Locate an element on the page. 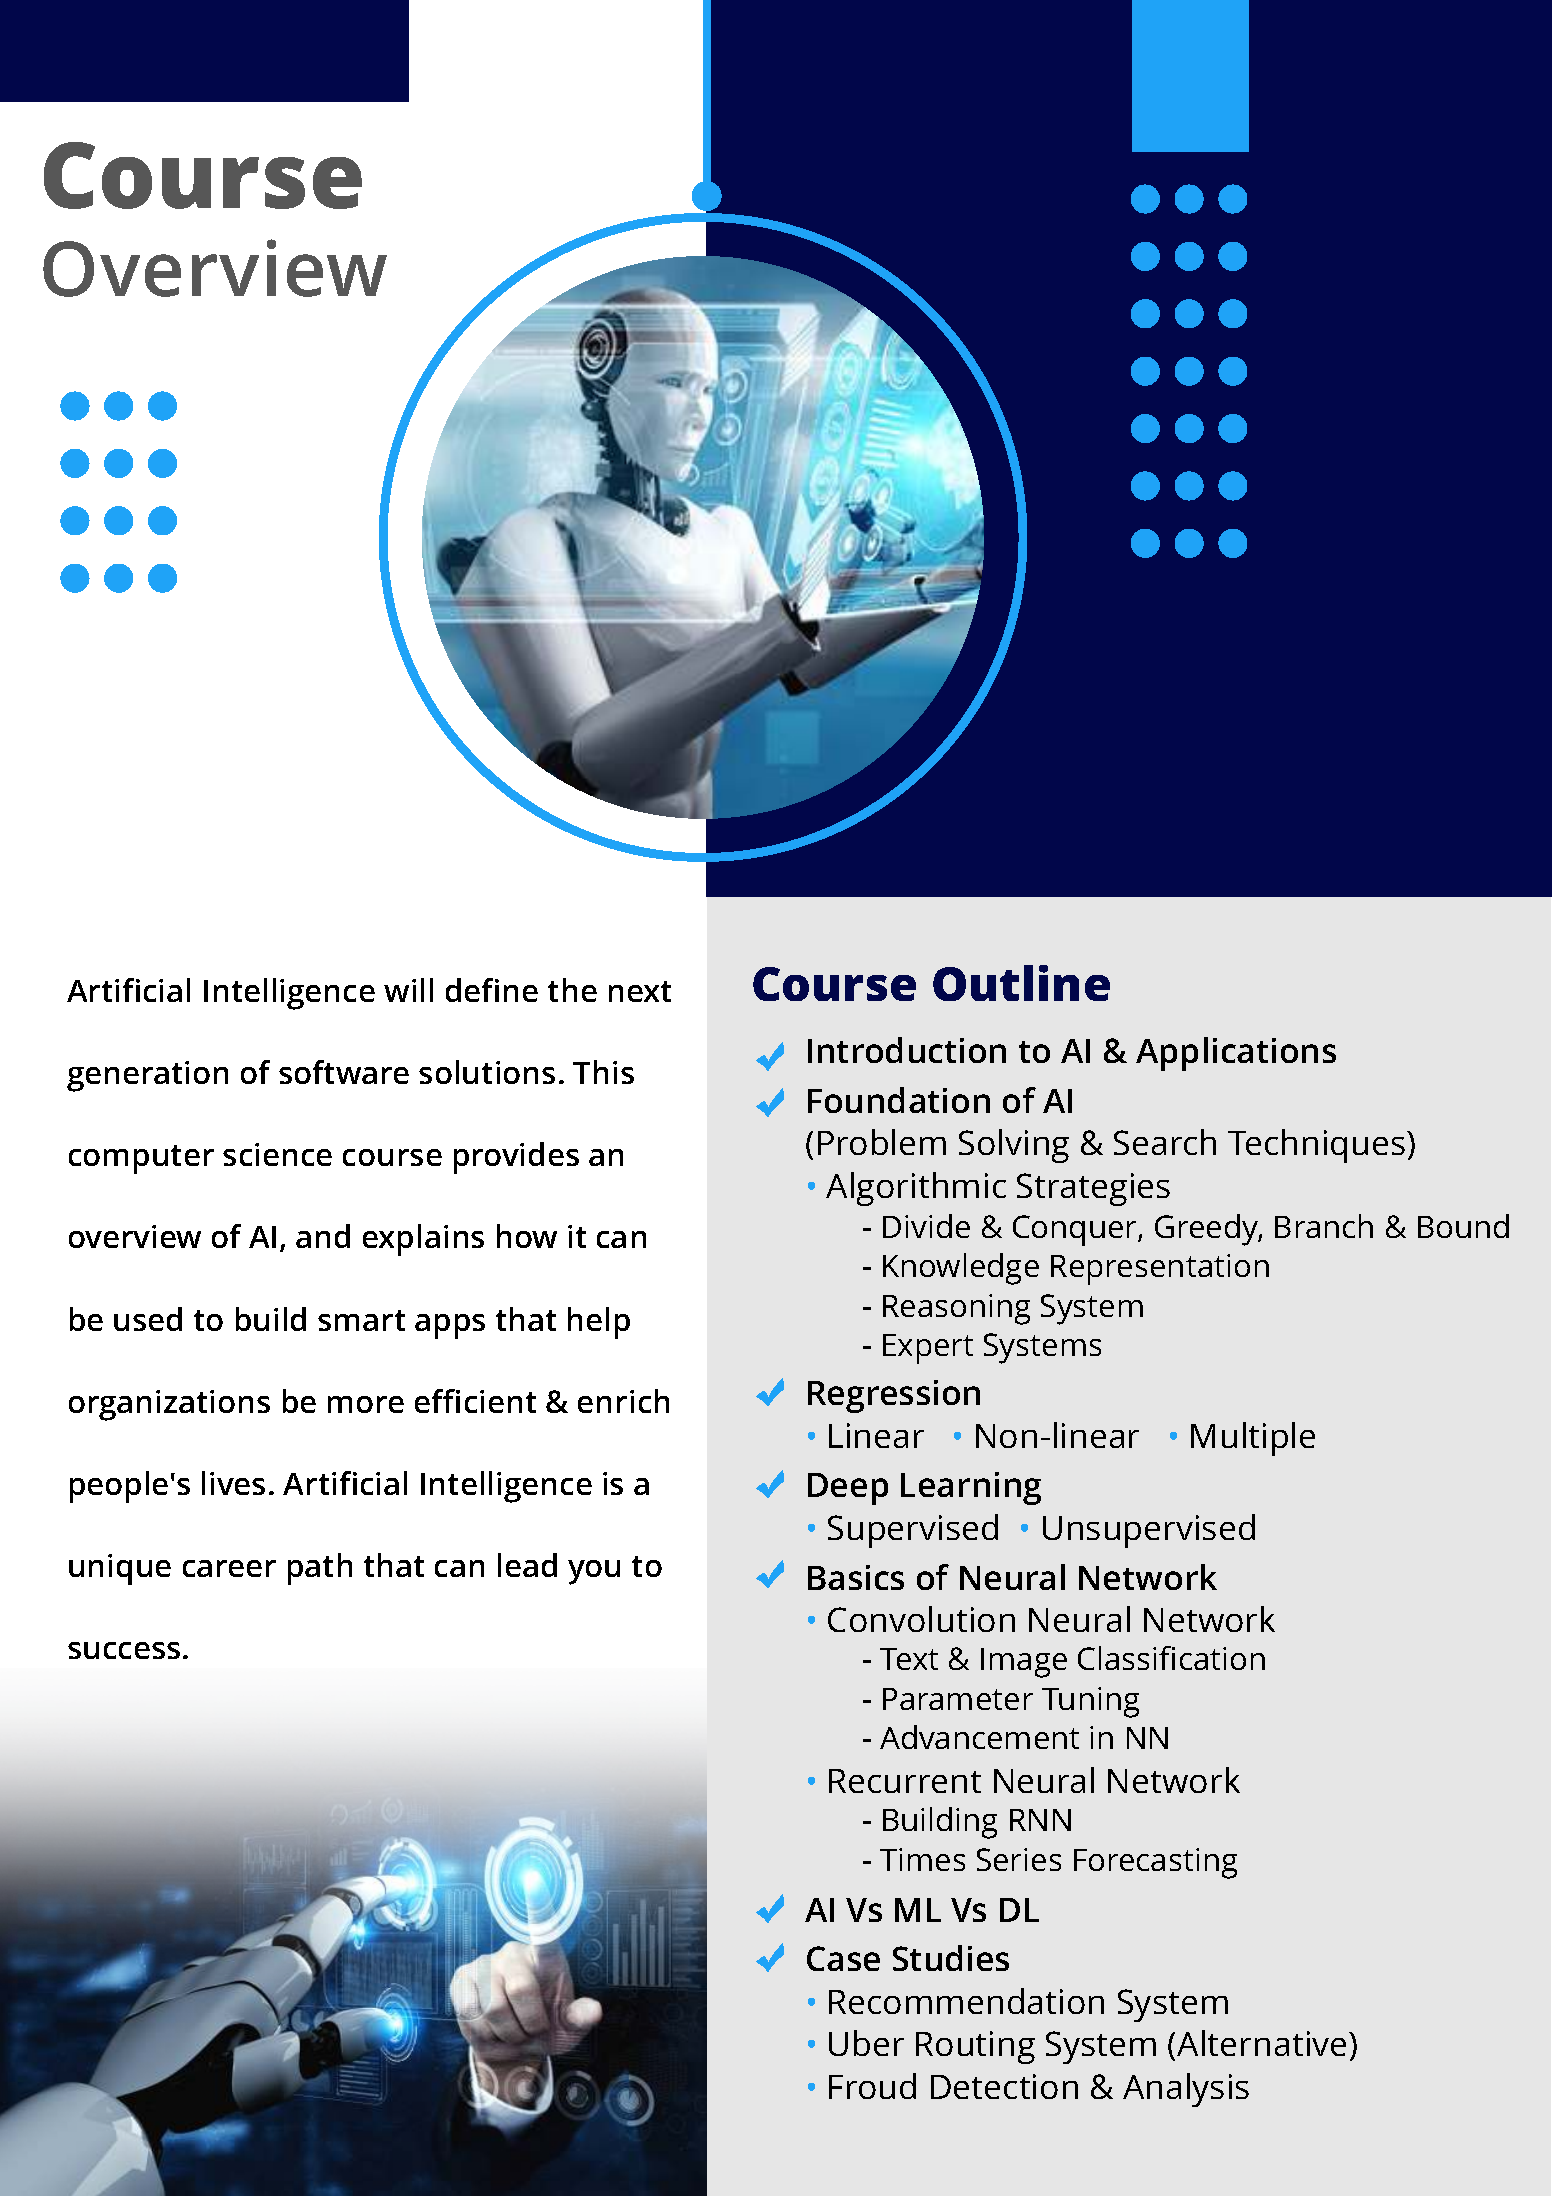  path is located at coordinates (320, 1569).
